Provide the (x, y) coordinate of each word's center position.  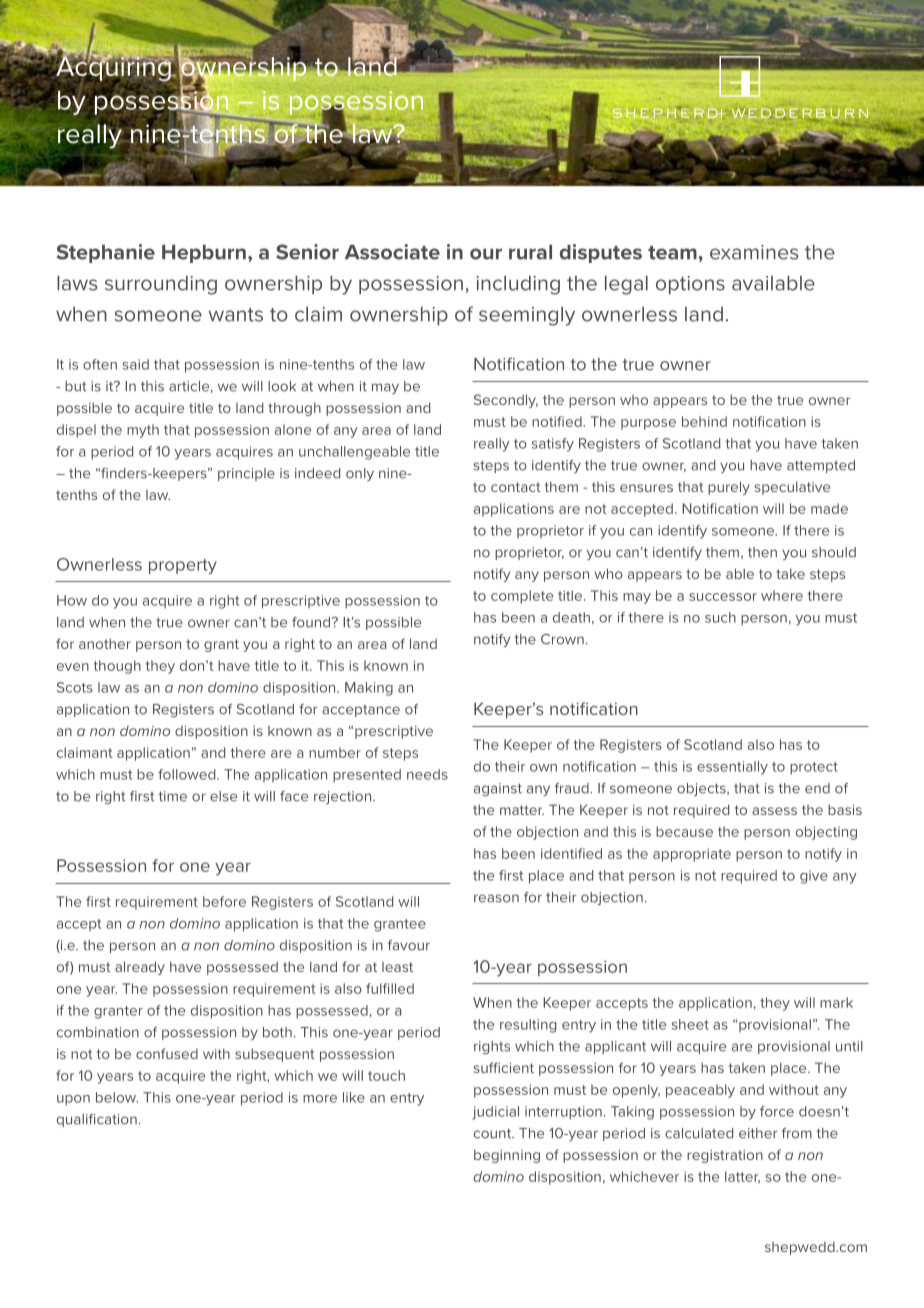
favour (409, 945)
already (140, 968)
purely (729, 488)
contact (516, 487)
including (518, 285)
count (494, 1134)
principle (246, 474)
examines (754, 252)
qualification (97, 1120)
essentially (732, 768)
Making (369, 689)
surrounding (161, 285)
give (814, 877)
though (117, 667)
